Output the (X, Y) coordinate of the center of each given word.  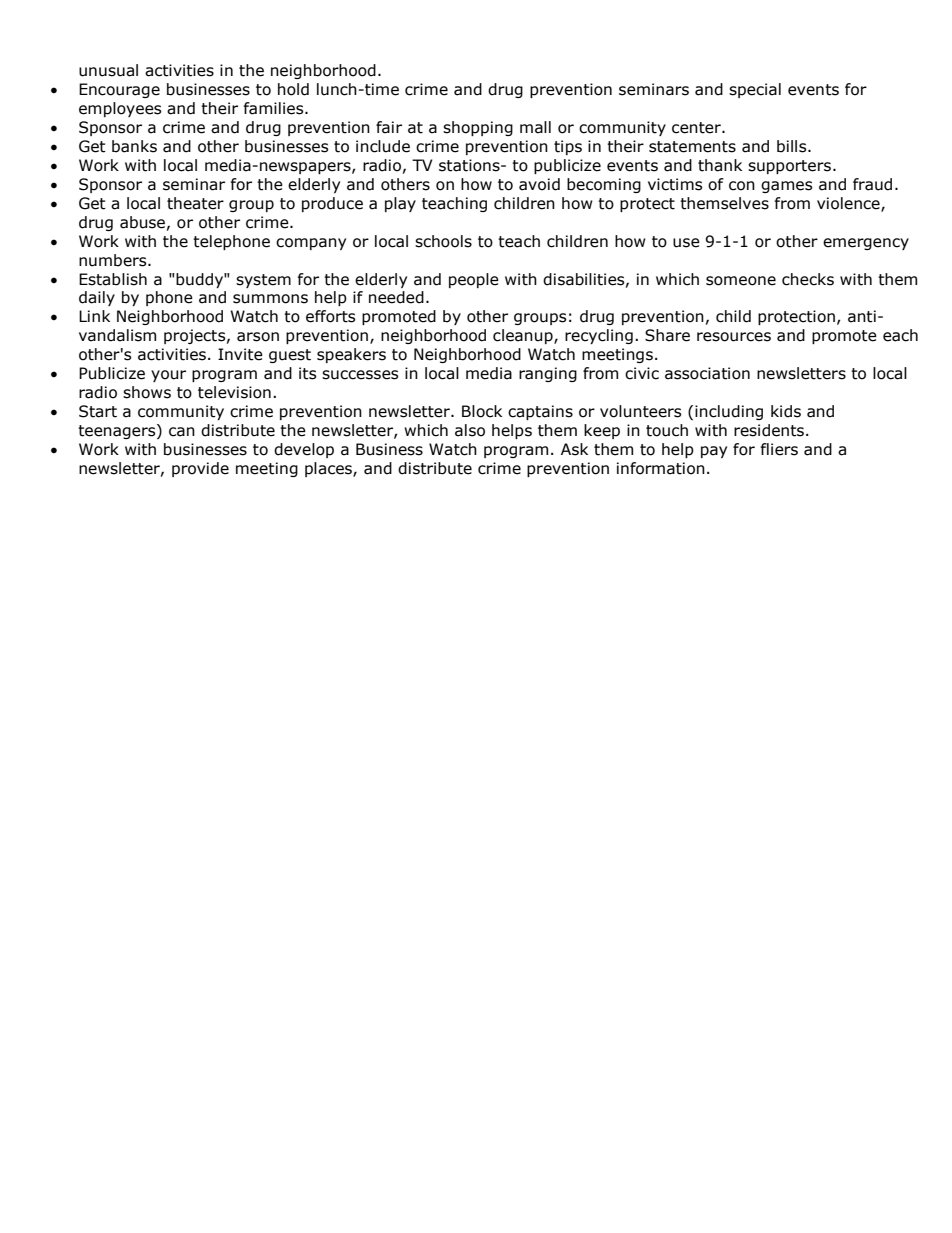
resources (734, 337)
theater (195, 203)
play (400, 204)
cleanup (524, 336)
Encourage (119, 90)
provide (200, 469)
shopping (478, 128)
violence (849, 204)
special (755, 90)
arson (258, 337)
